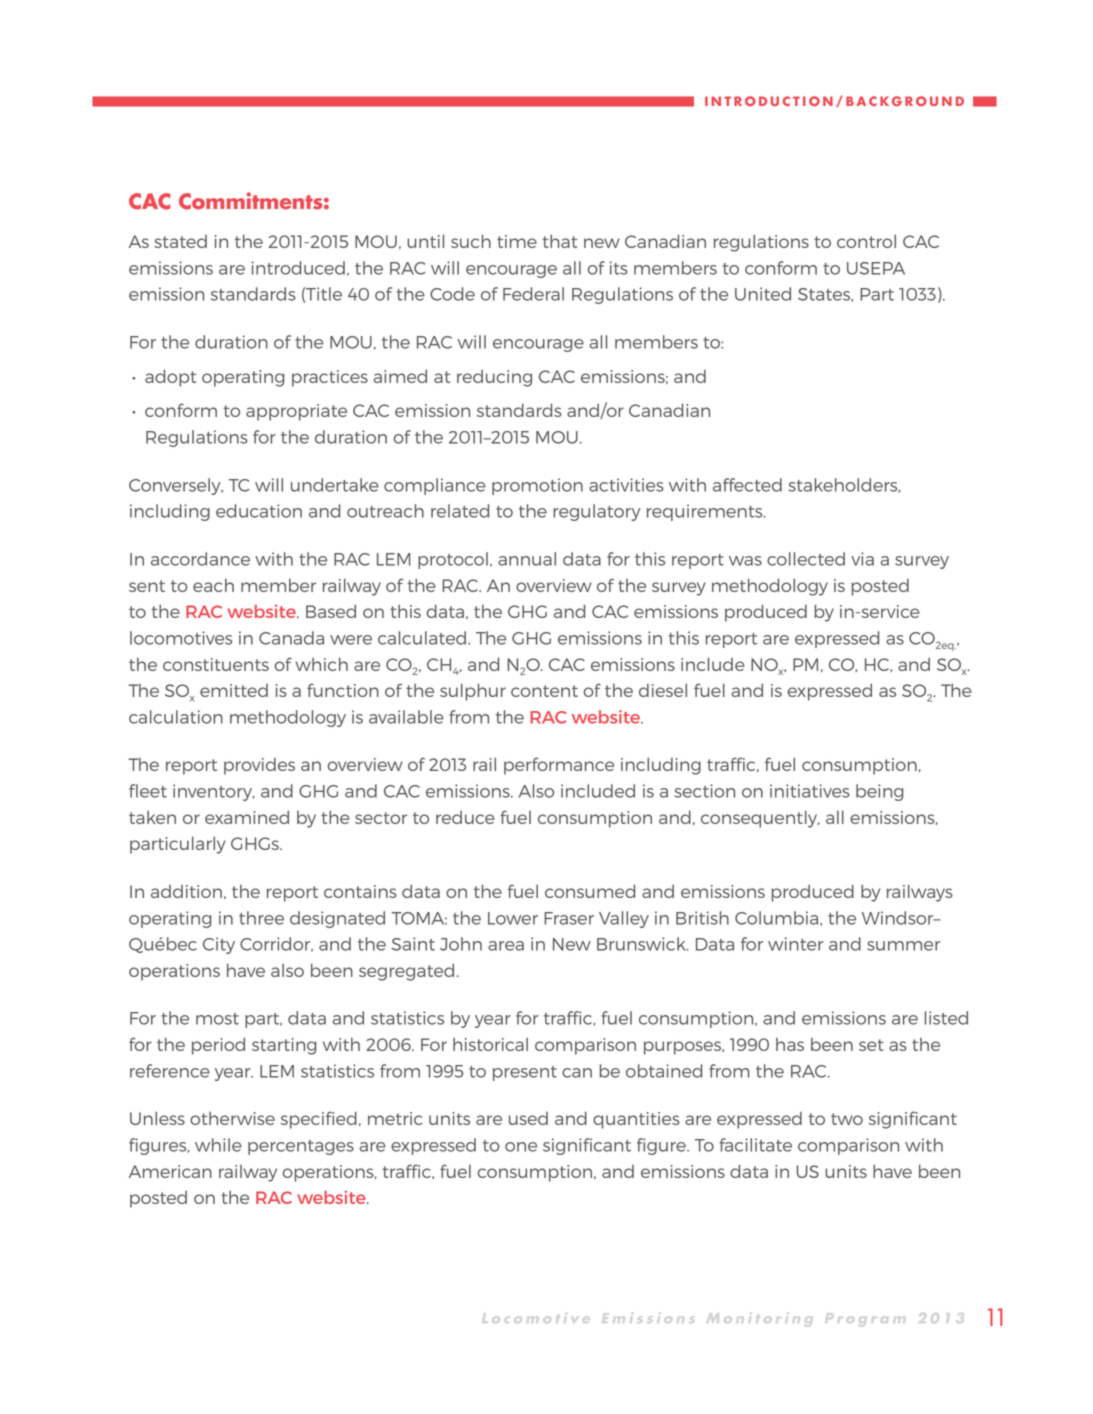 This screenshot has width=1093, height=1414. I want to click on one, so click(521, 1147).
